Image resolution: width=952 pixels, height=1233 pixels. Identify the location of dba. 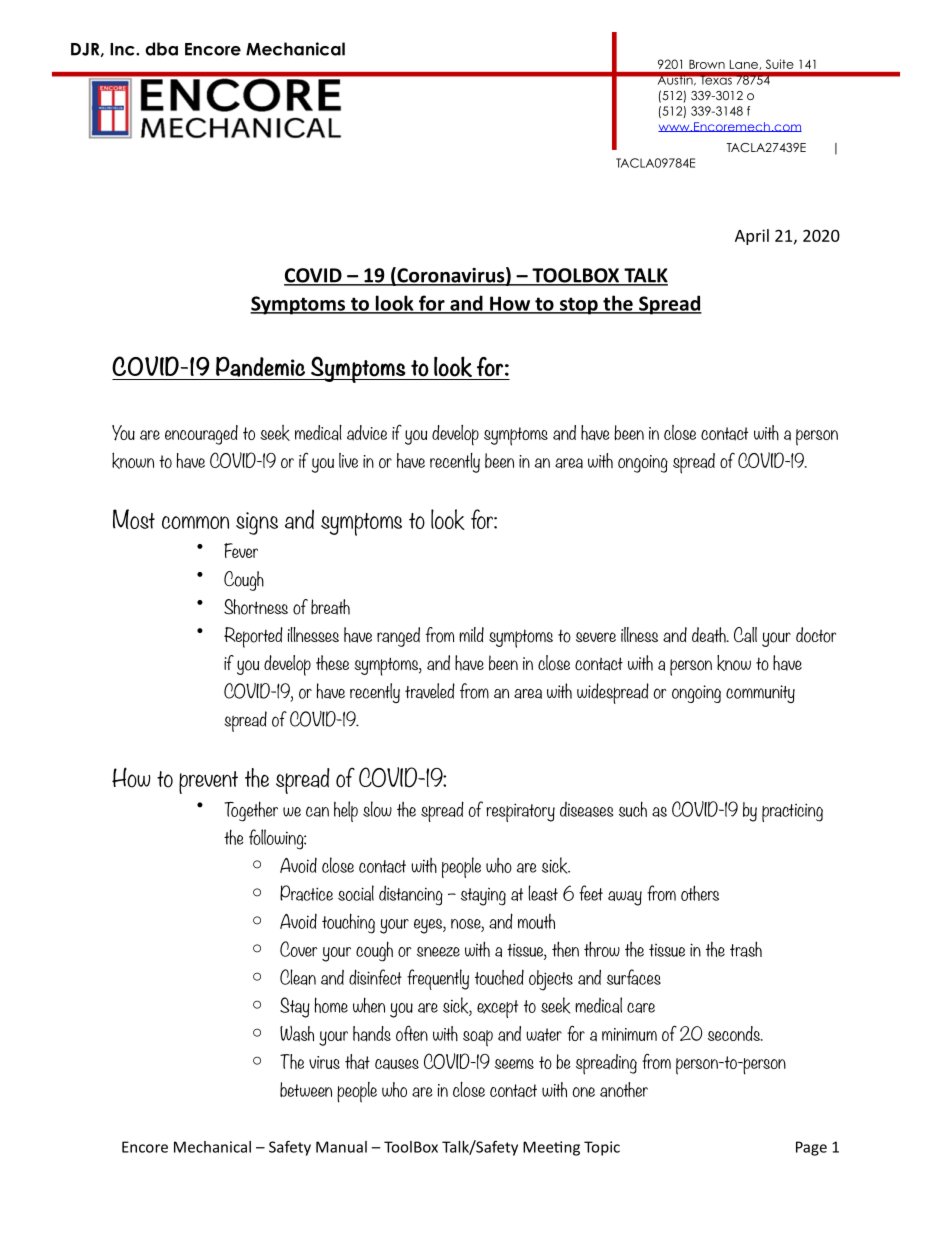
(161, 49).
